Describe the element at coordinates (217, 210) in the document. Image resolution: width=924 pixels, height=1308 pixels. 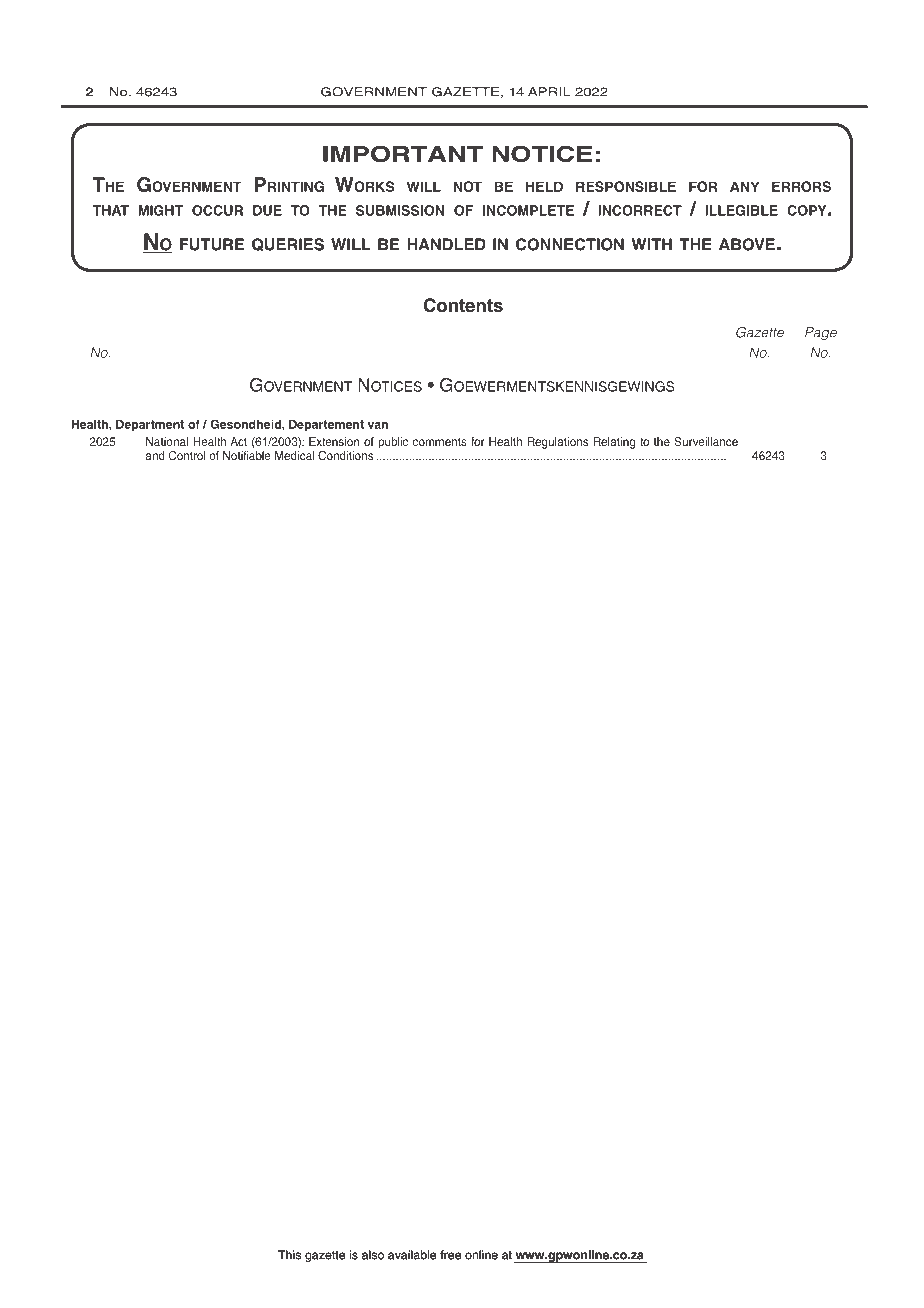
I see `occur` at that location.
